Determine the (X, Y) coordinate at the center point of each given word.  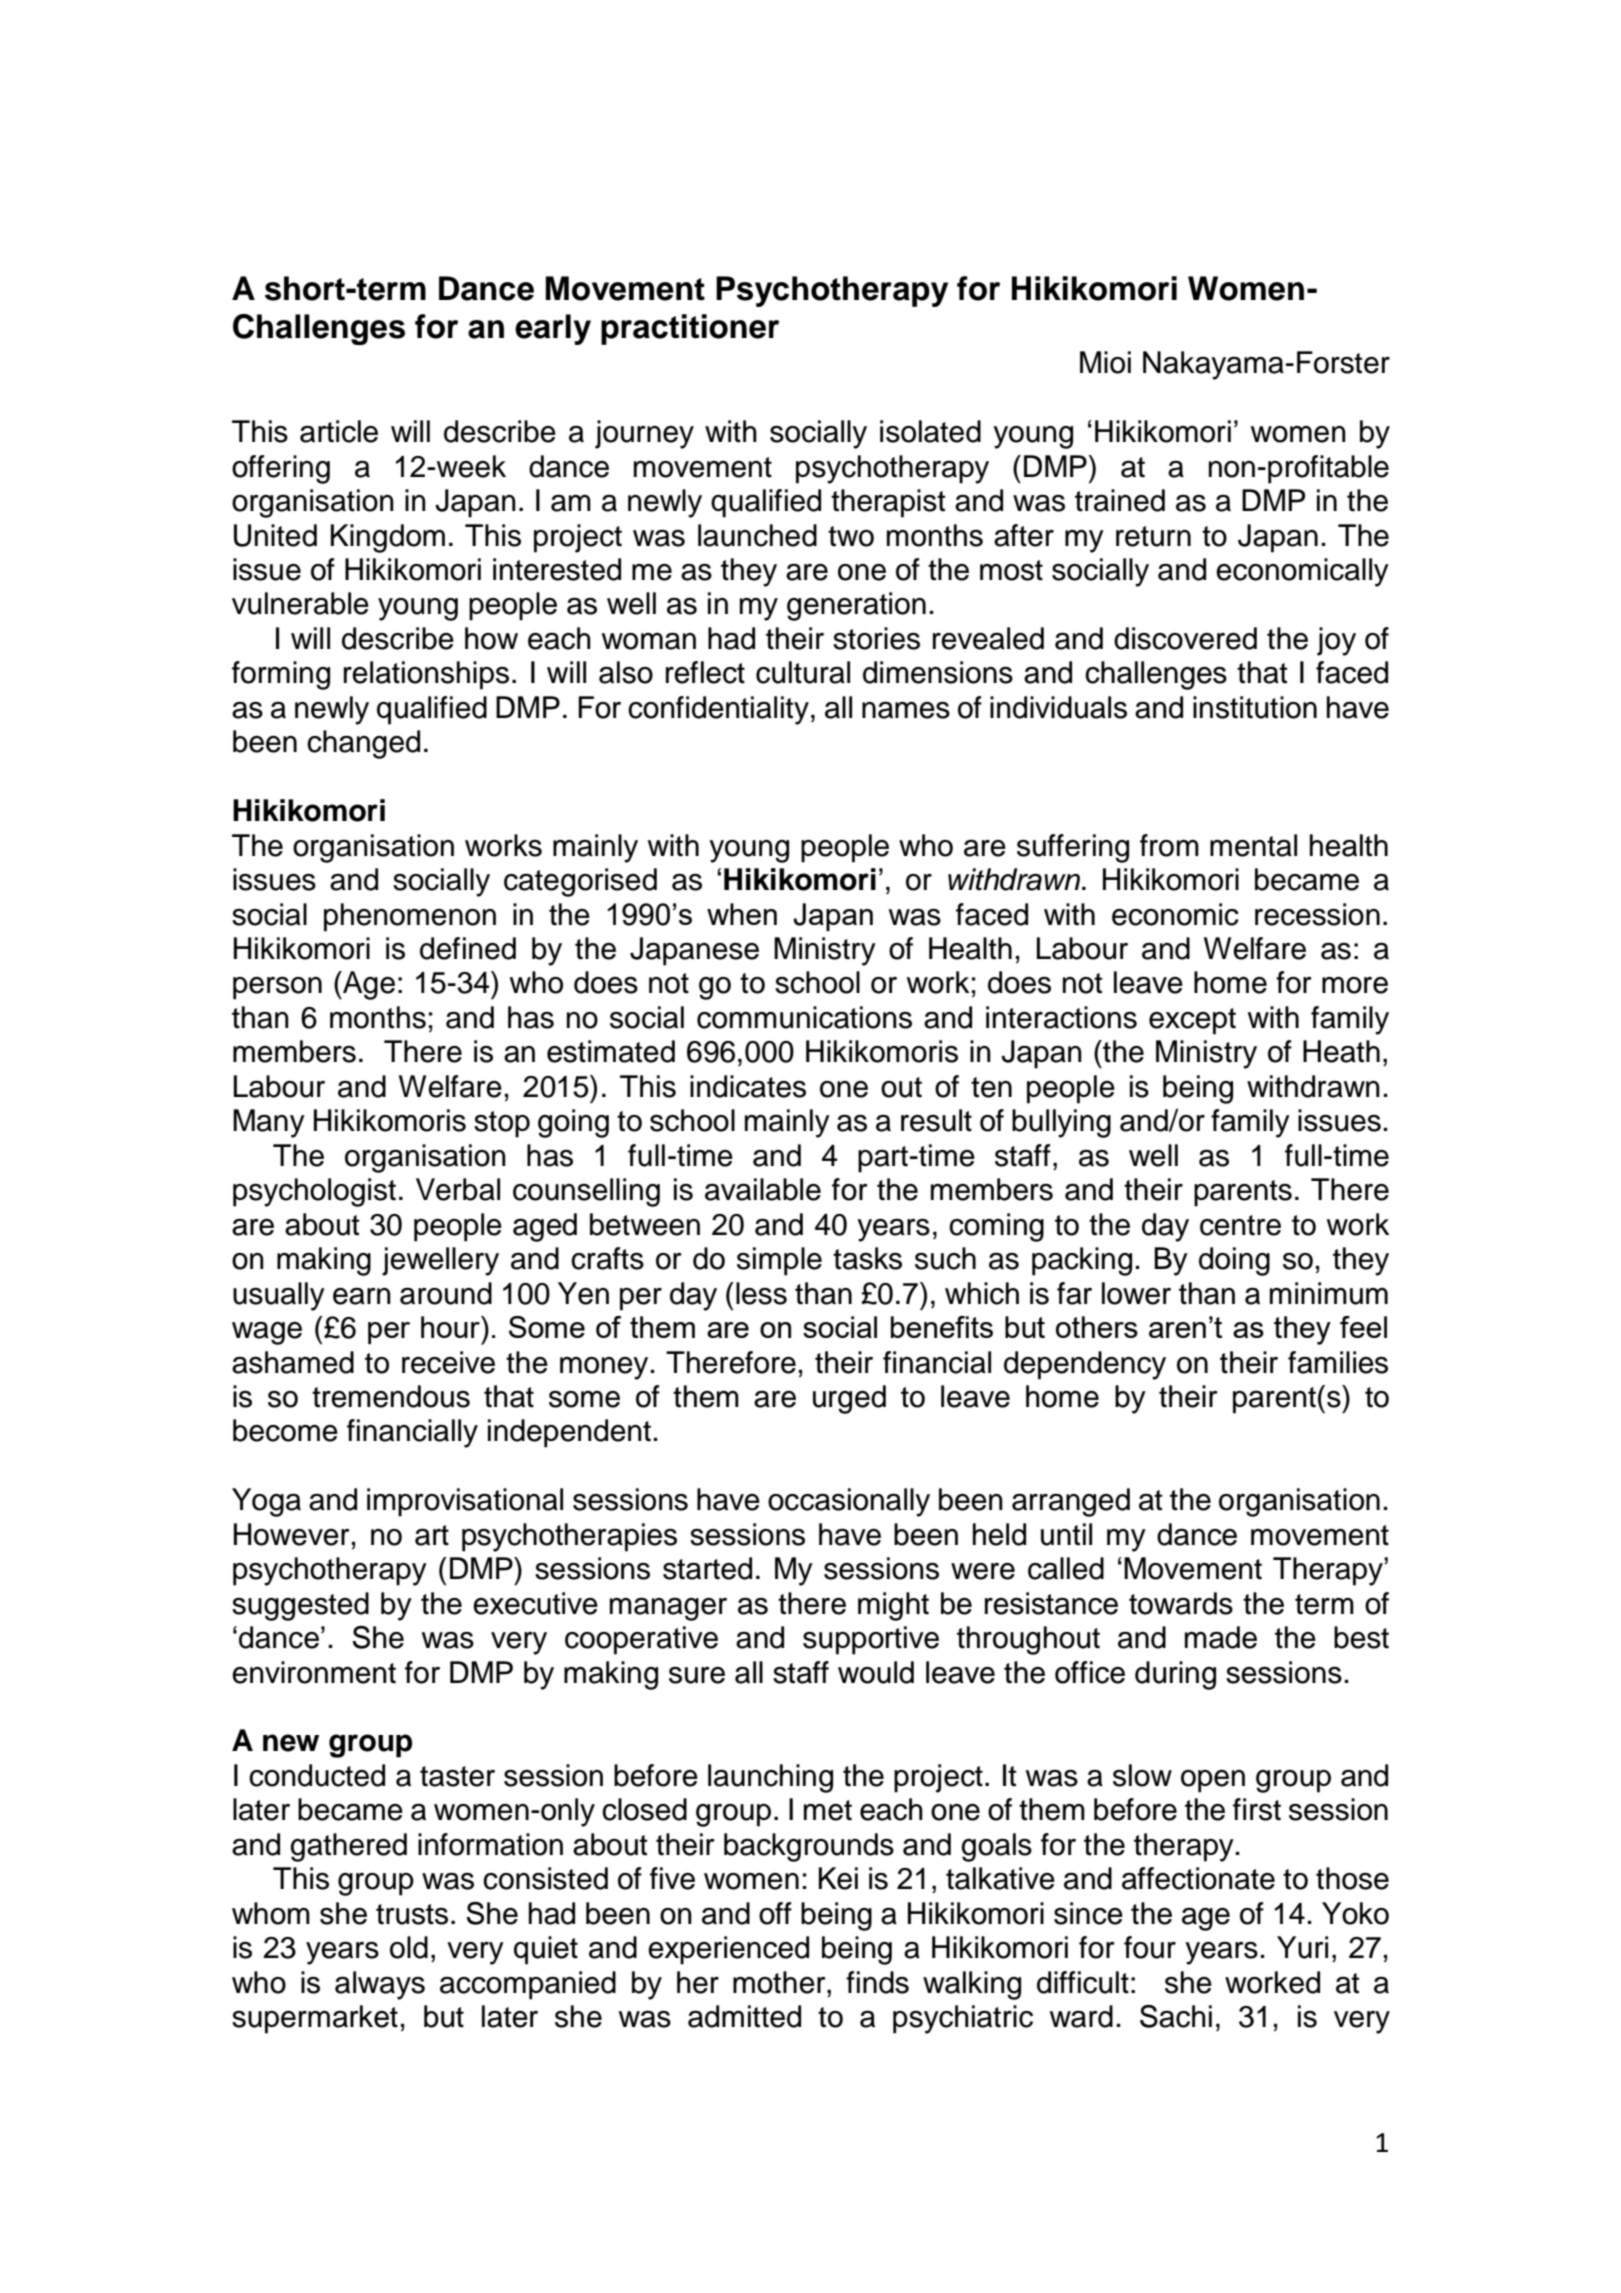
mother (780, 1982)
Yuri (1302, 1947)
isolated (930, 431)
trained (1120, 500)
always (380, 1985)
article (339, 431)
